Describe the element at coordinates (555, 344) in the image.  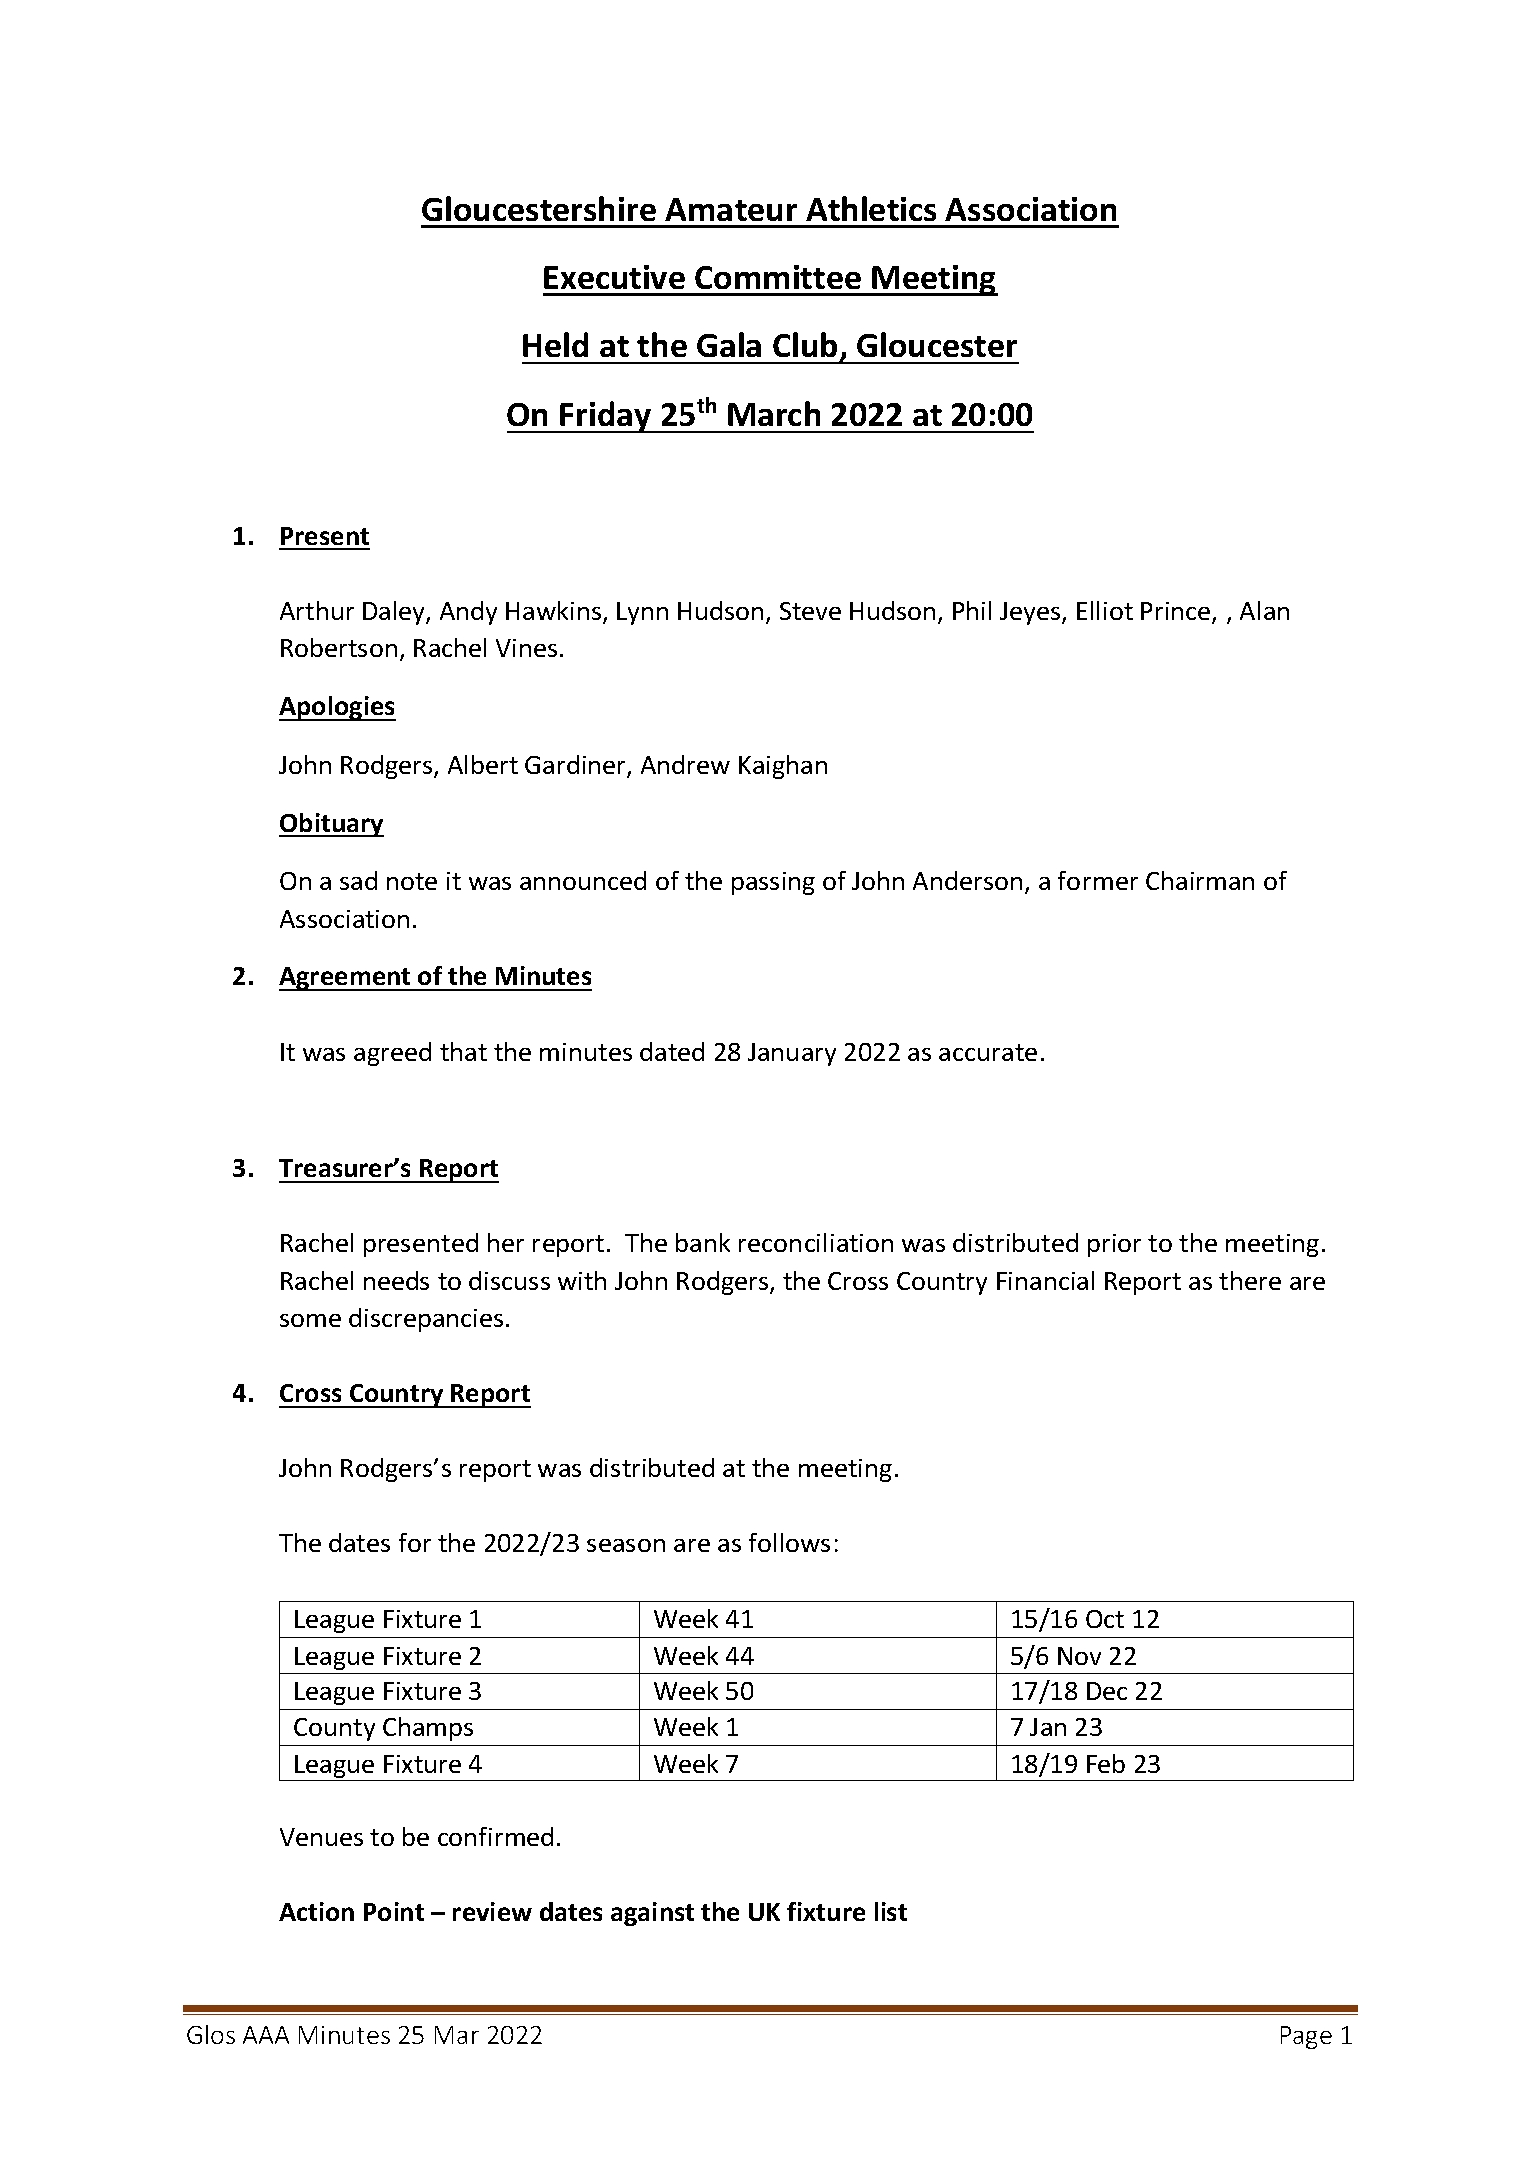
I see `Held` at that location.
